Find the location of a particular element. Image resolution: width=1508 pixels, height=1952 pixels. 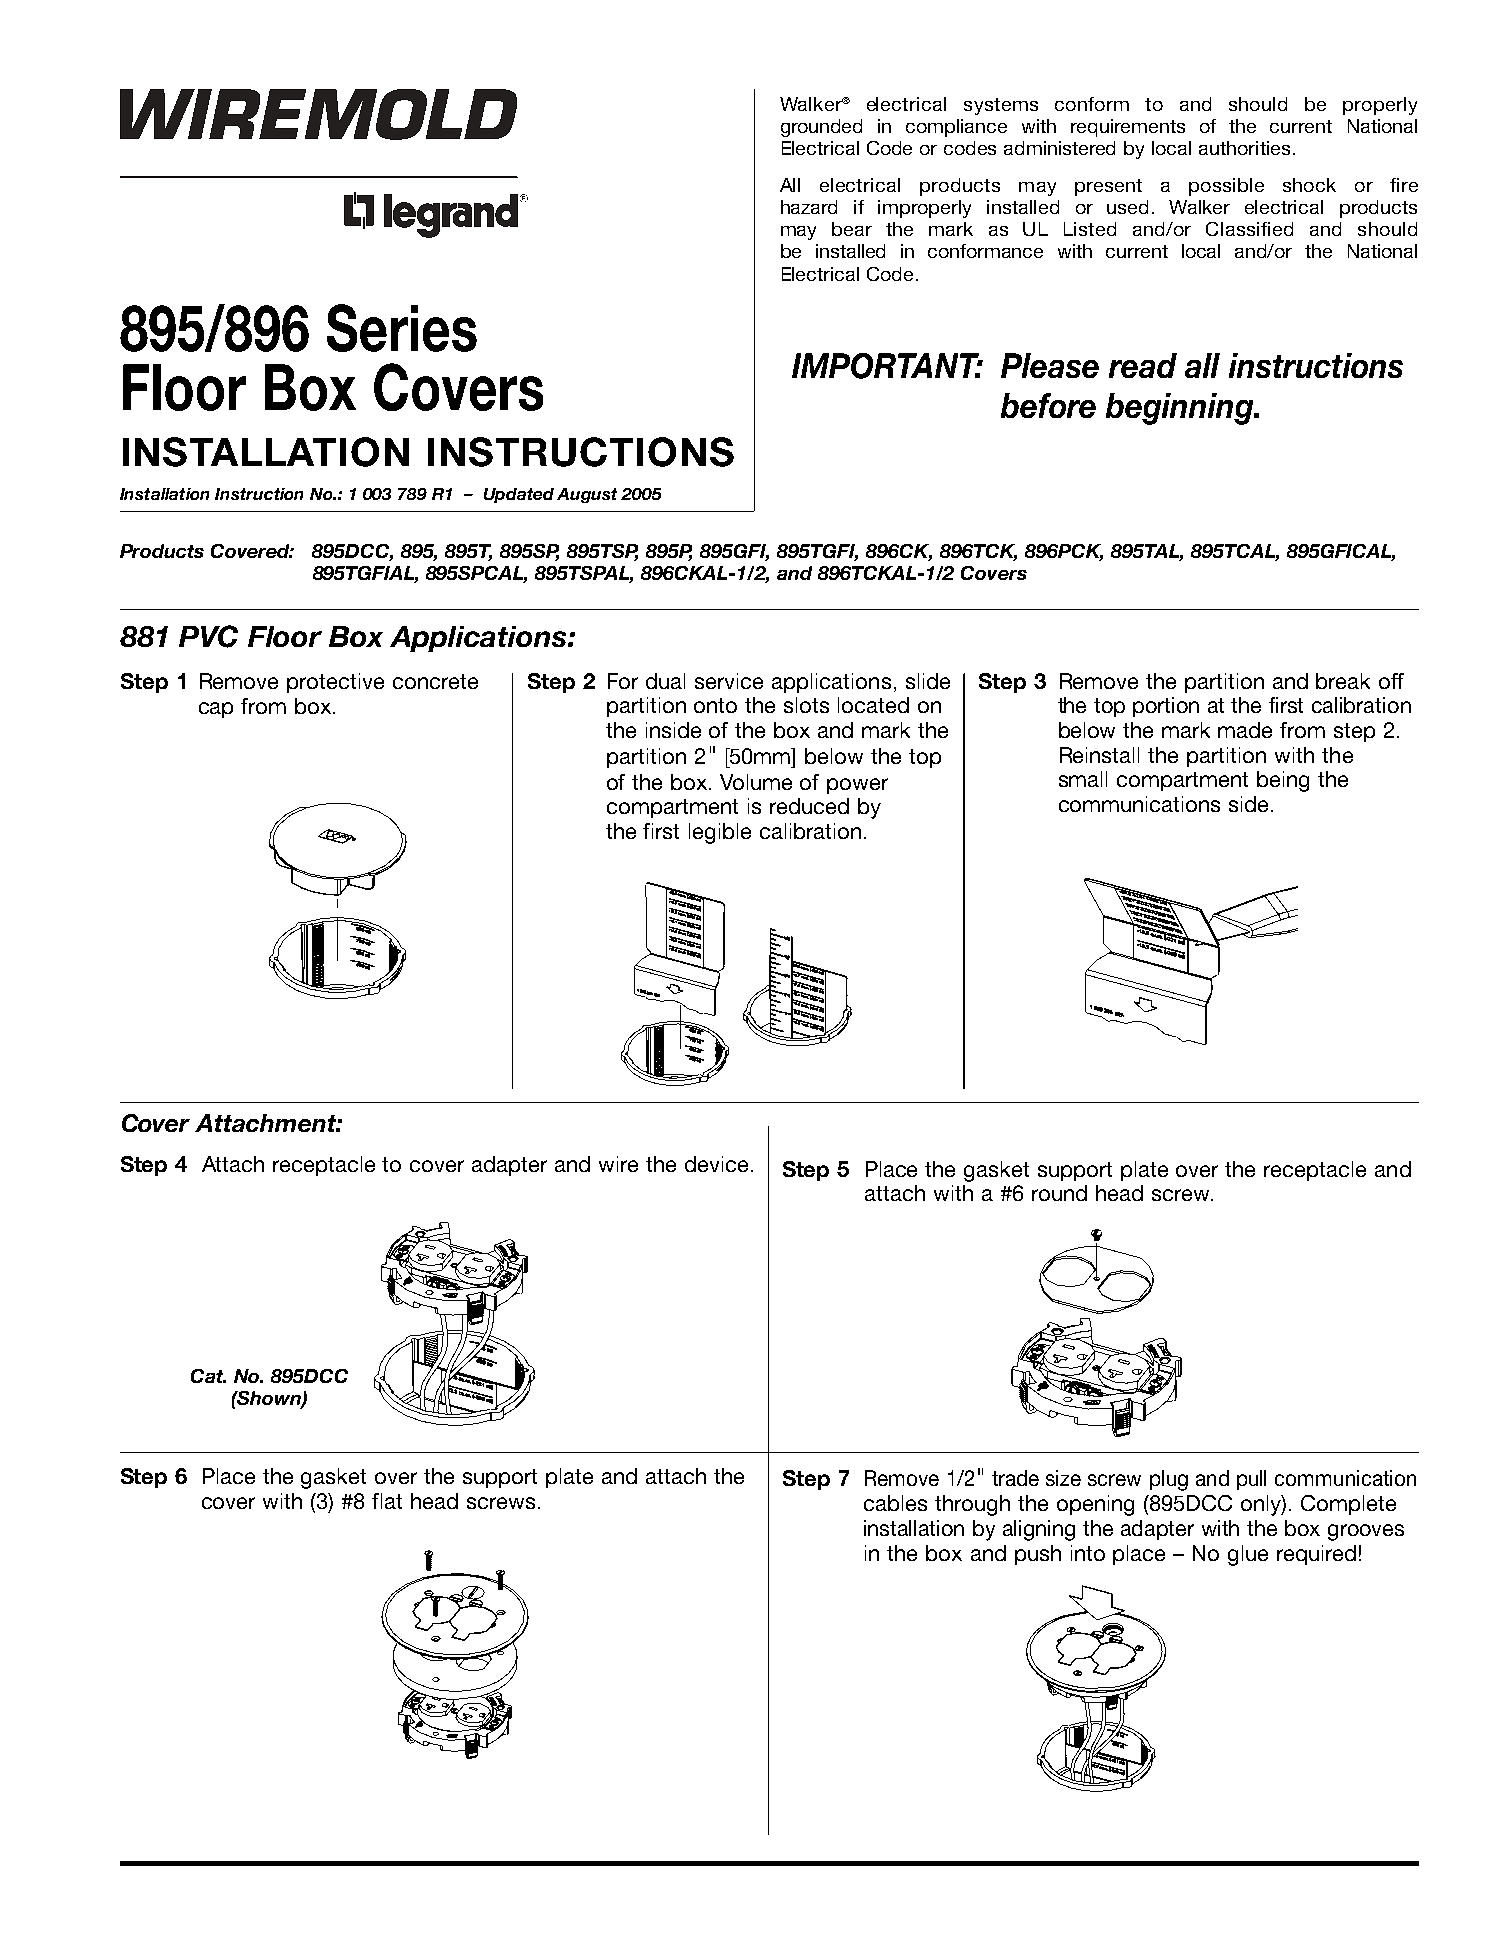

Series is located at coordinates (402, 328).
